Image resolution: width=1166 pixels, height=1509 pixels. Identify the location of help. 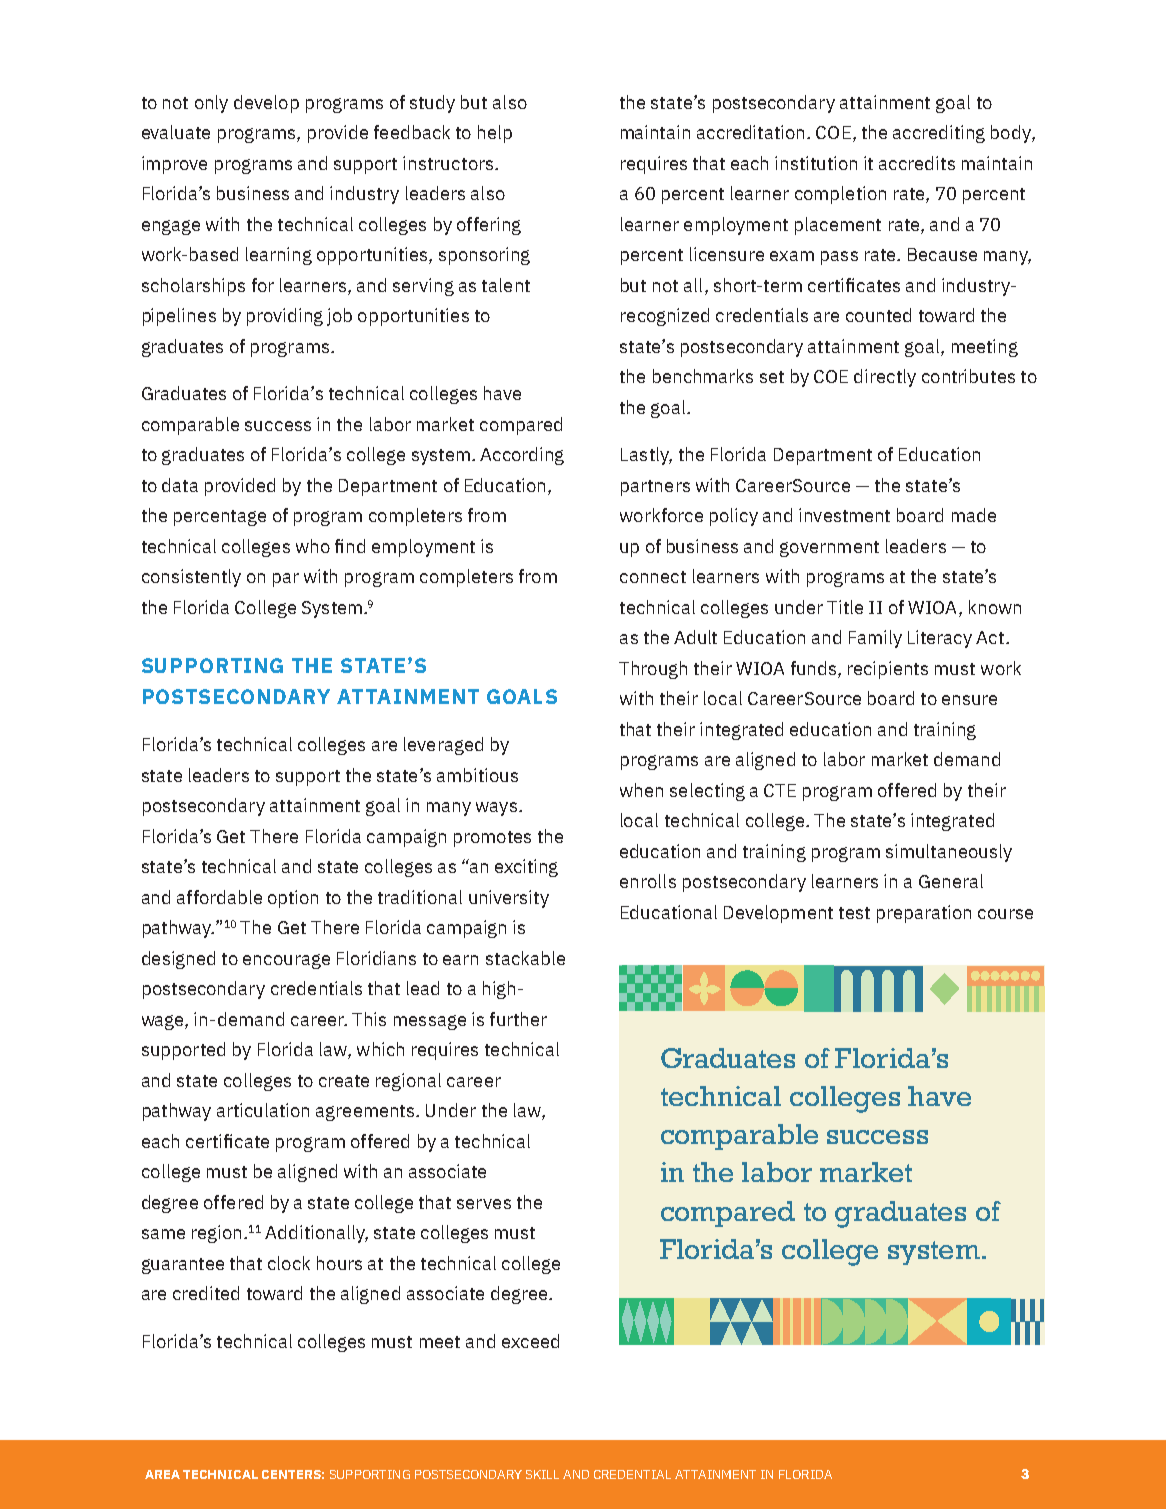
(495, 134).
